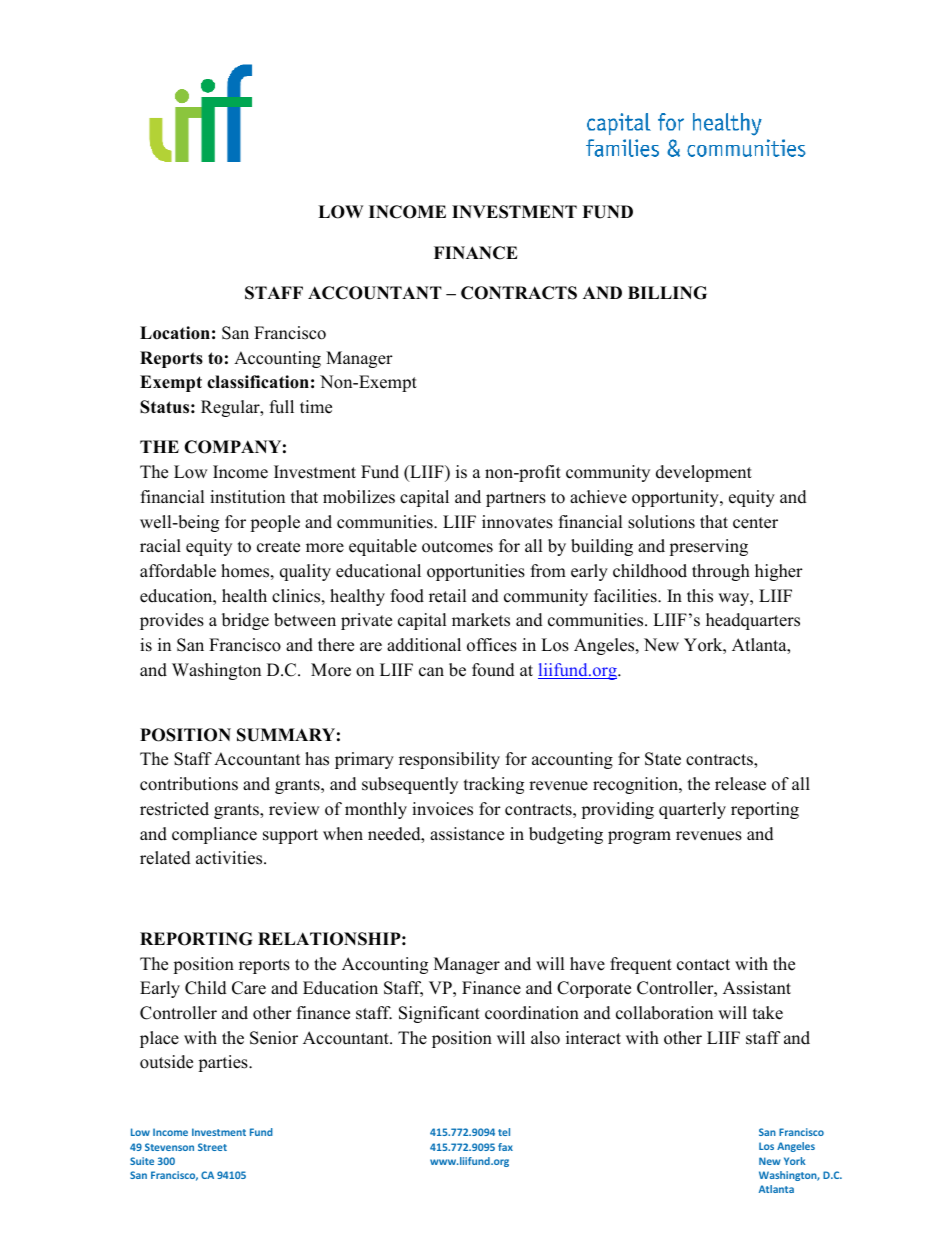 Image resolution: width=952 pixels, height=1233 pixels. I want to click on time, so click(316, 407).
